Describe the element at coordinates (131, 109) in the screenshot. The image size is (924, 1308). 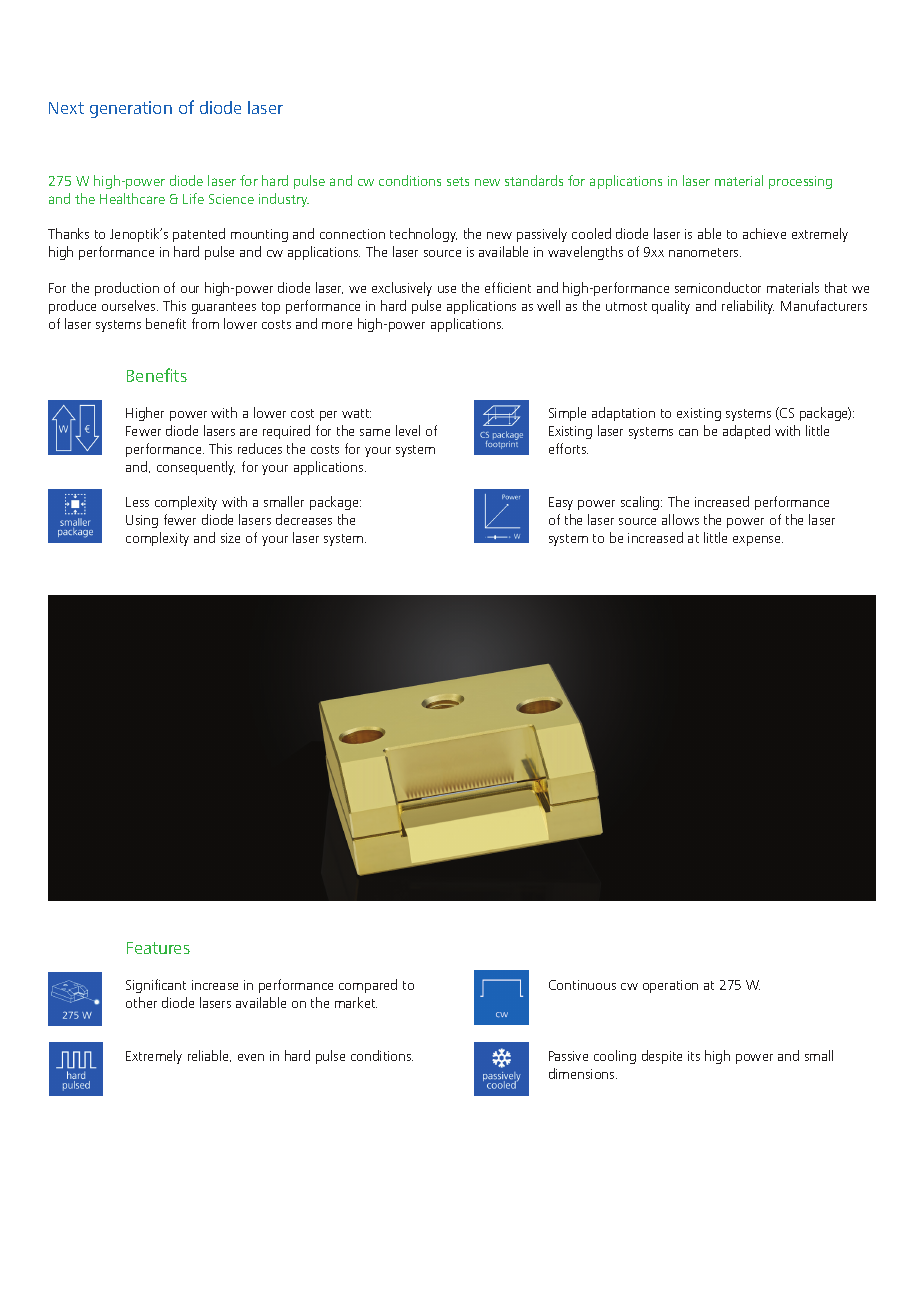
I see `generation` at that location.
